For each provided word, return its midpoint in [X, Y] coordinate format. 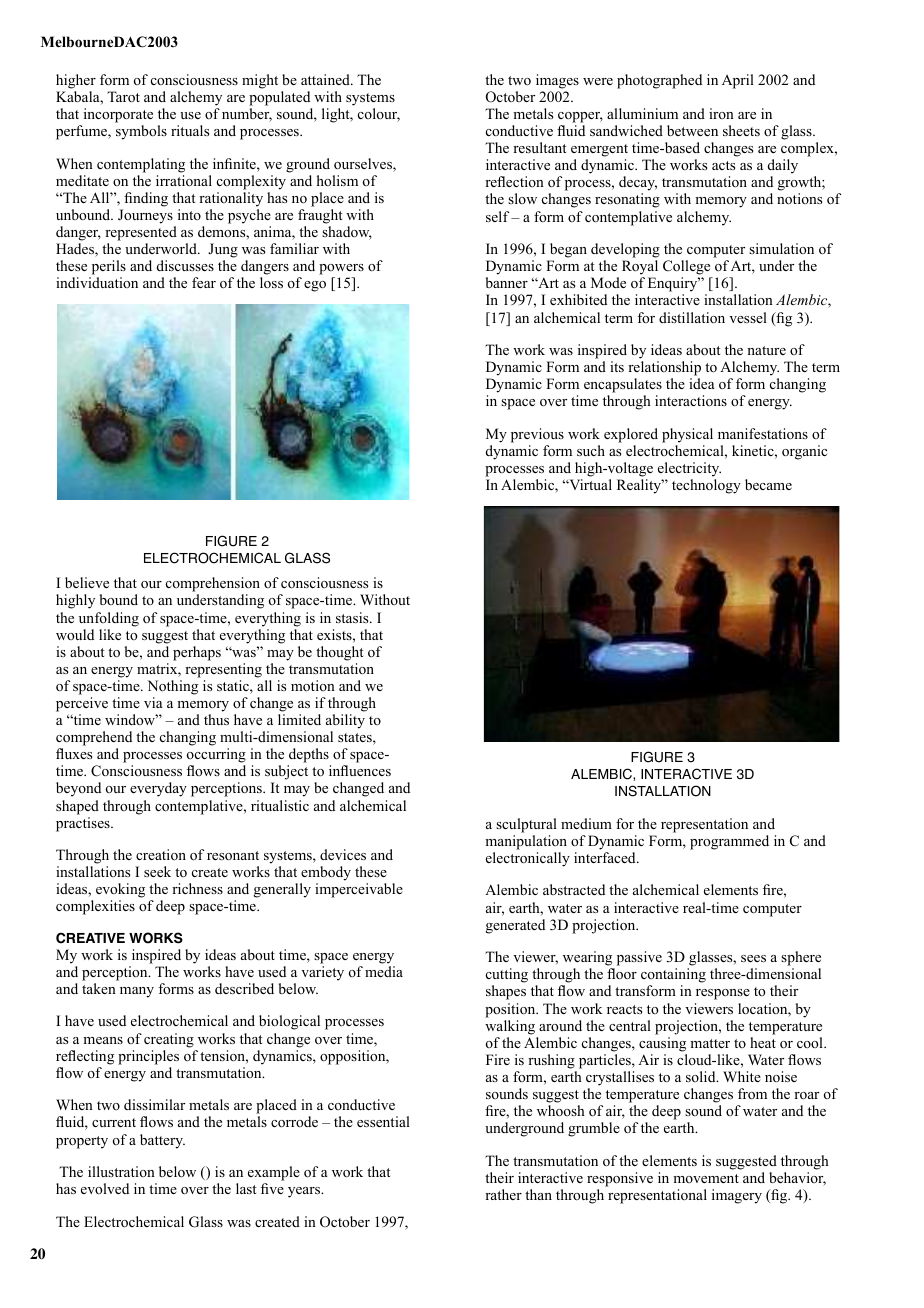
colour [379, 115]
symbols [141, 132]
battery [162, 1141]
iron [721, 113]
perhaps [197, 653]
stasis [353, 617]
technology [706, 486]
